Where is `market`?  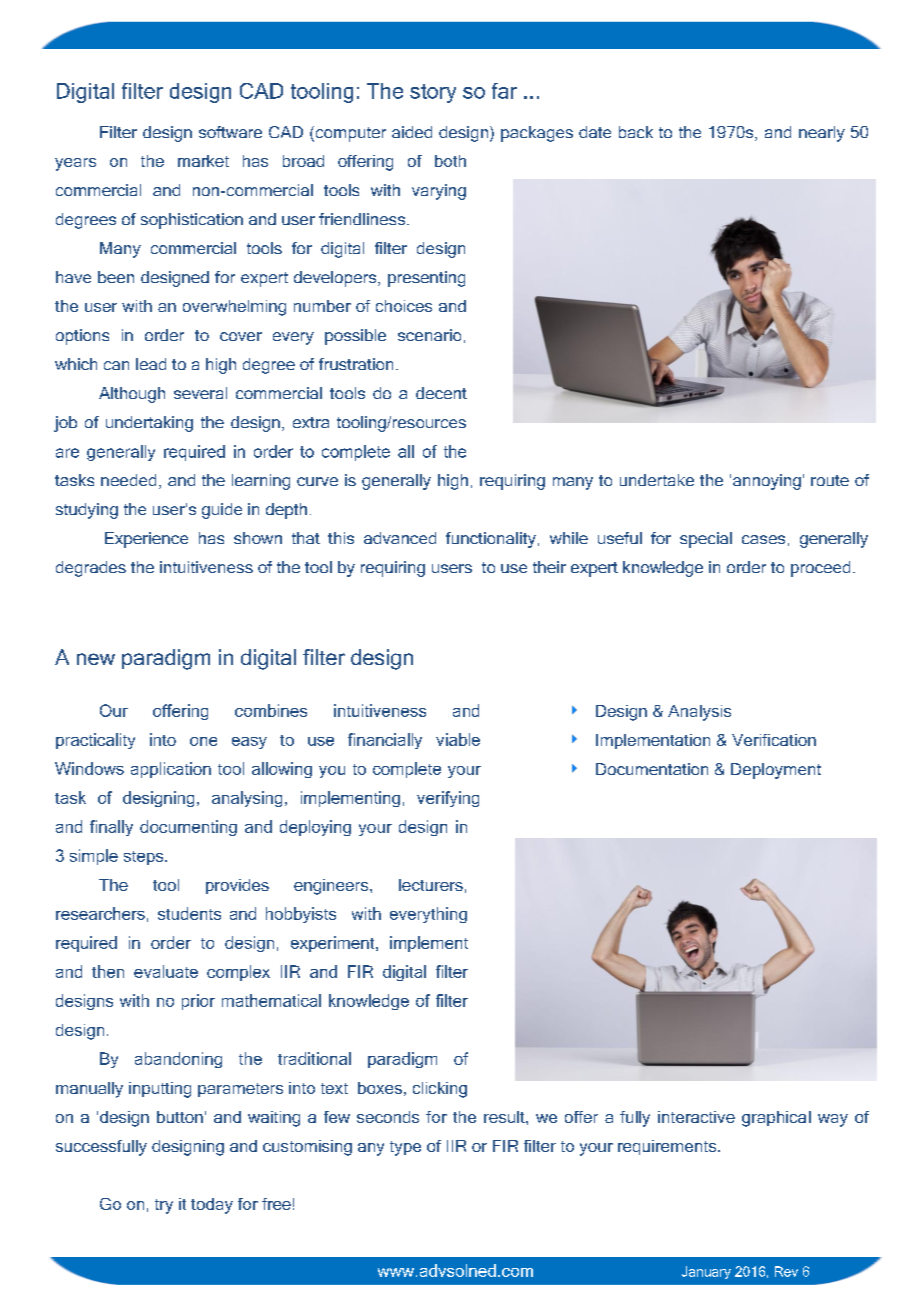 market is located at coordinates (203, 161).
